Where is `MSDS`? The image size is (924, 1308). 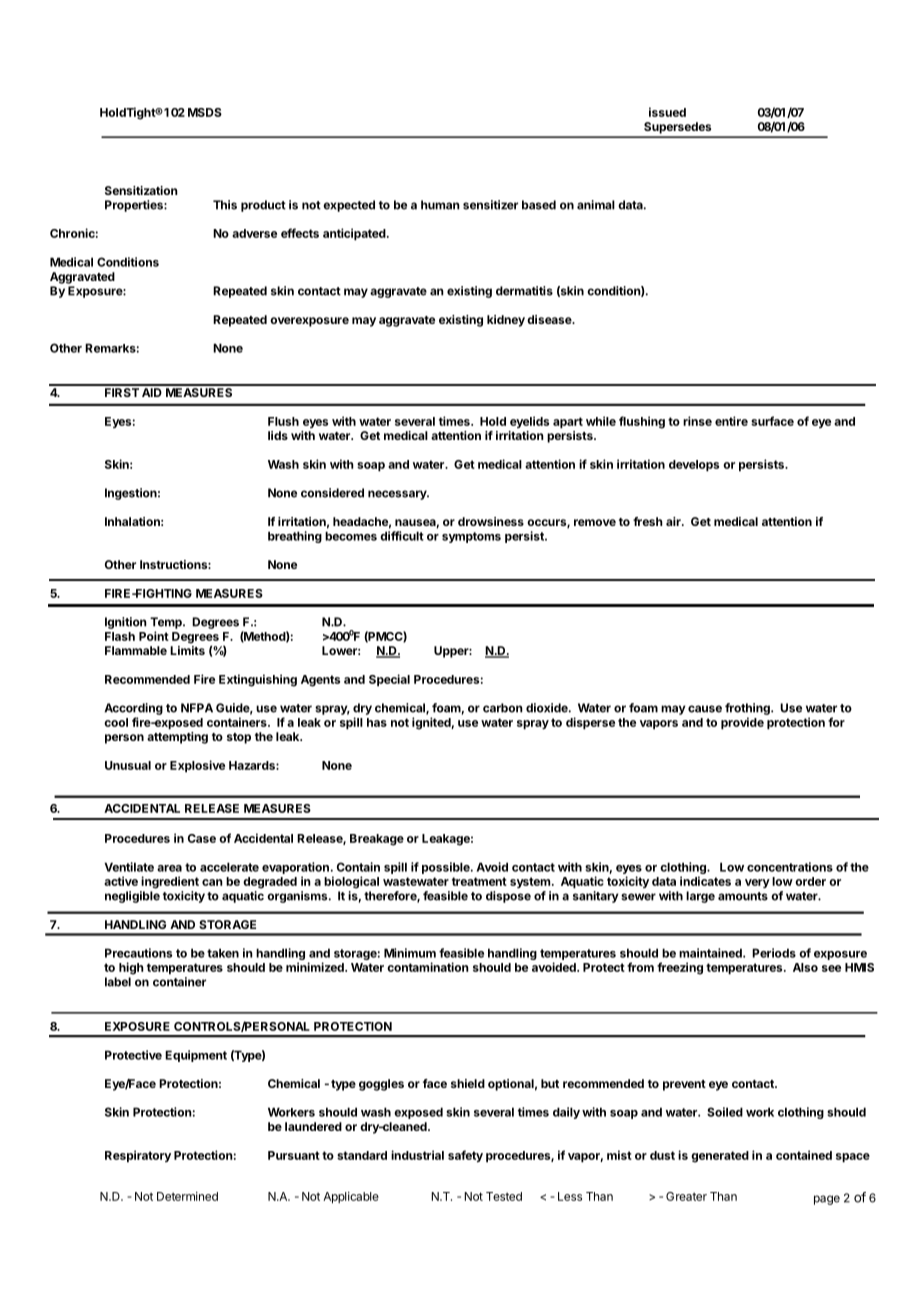
MSDS is located at coordinates (205, 112).
